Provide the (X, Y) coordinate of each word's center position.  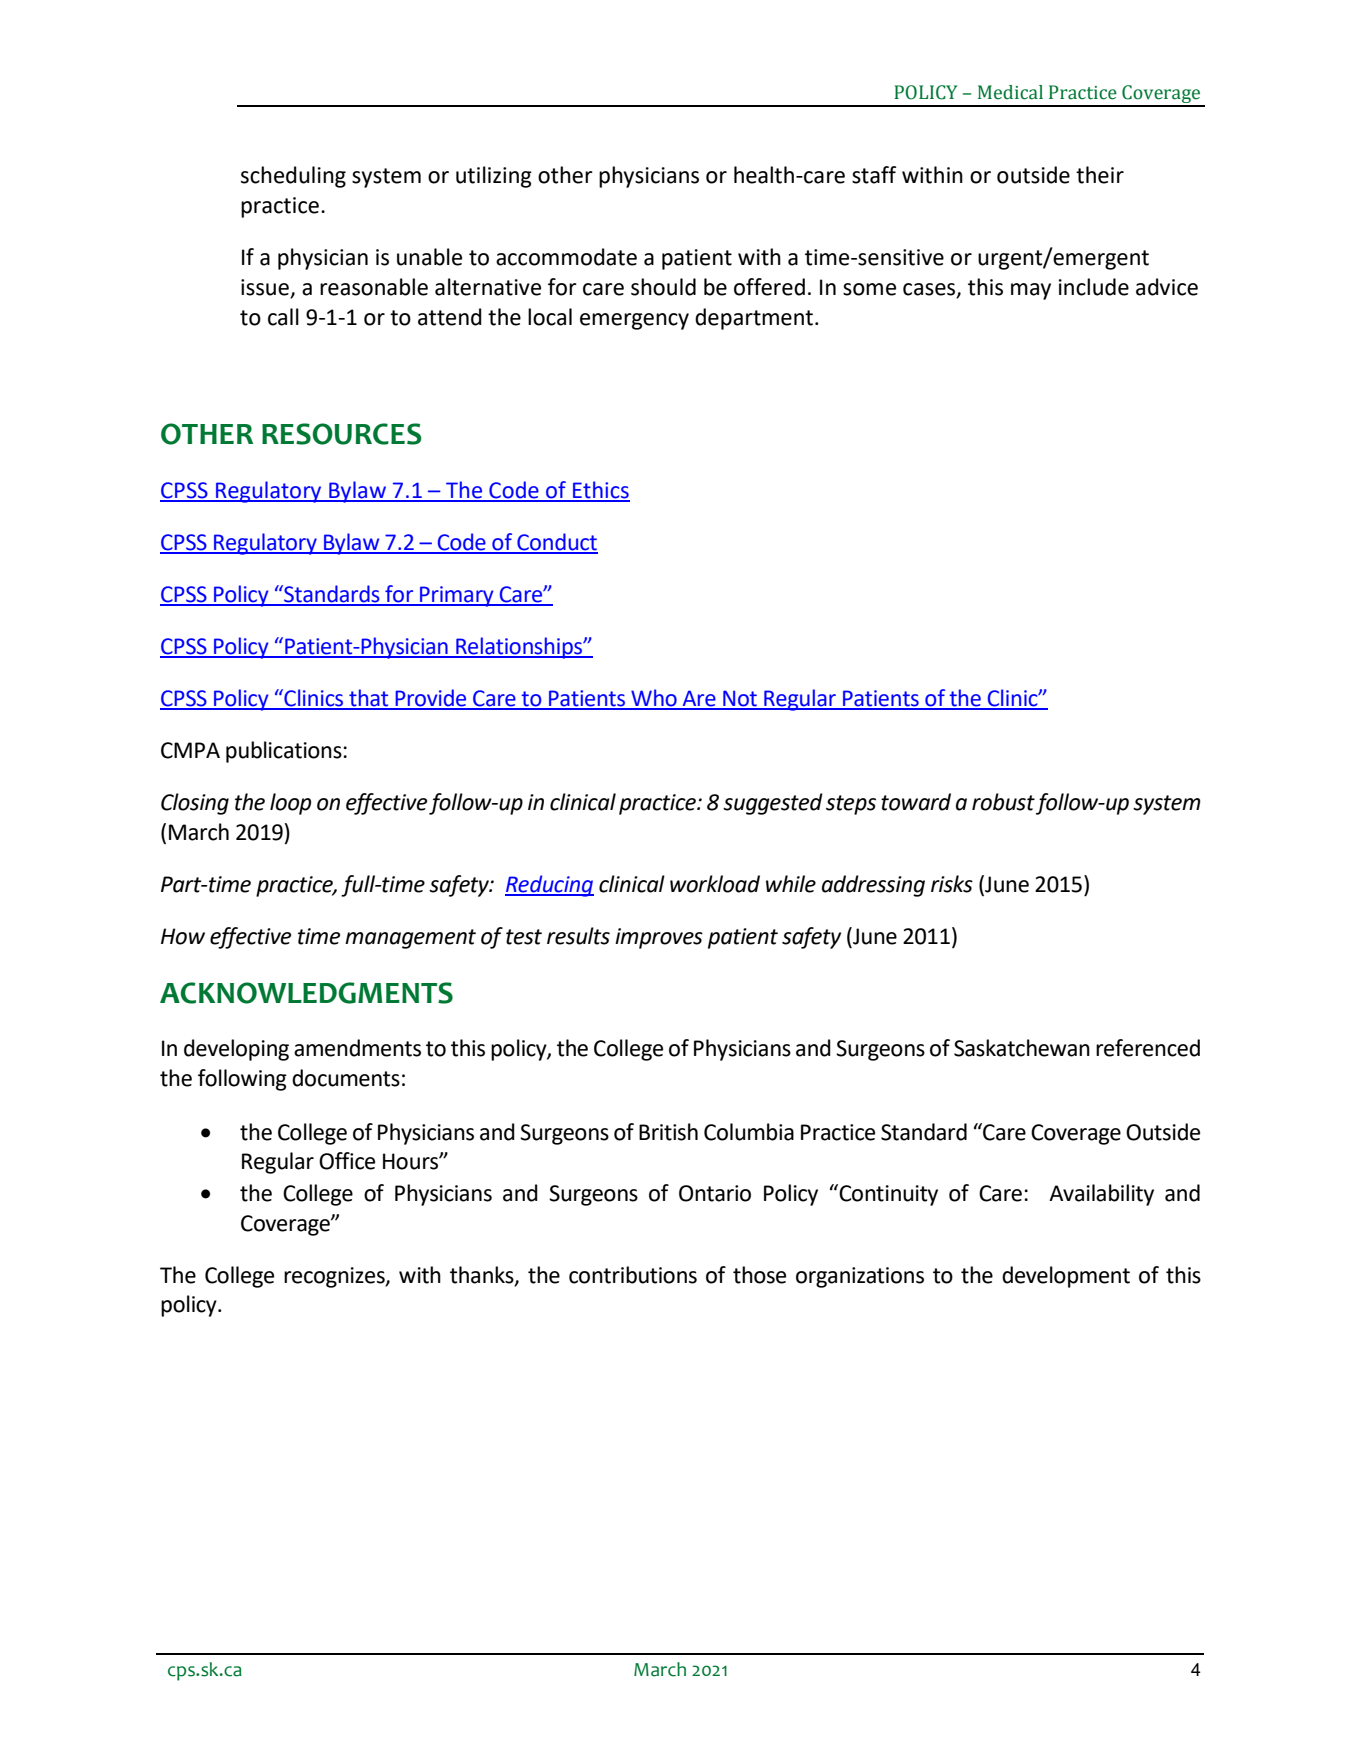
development (1066, 1277)
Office (347, 1161)
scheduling (293, 177)
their (1100, 175)
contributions (633, 1275)
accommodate (566, 257)
